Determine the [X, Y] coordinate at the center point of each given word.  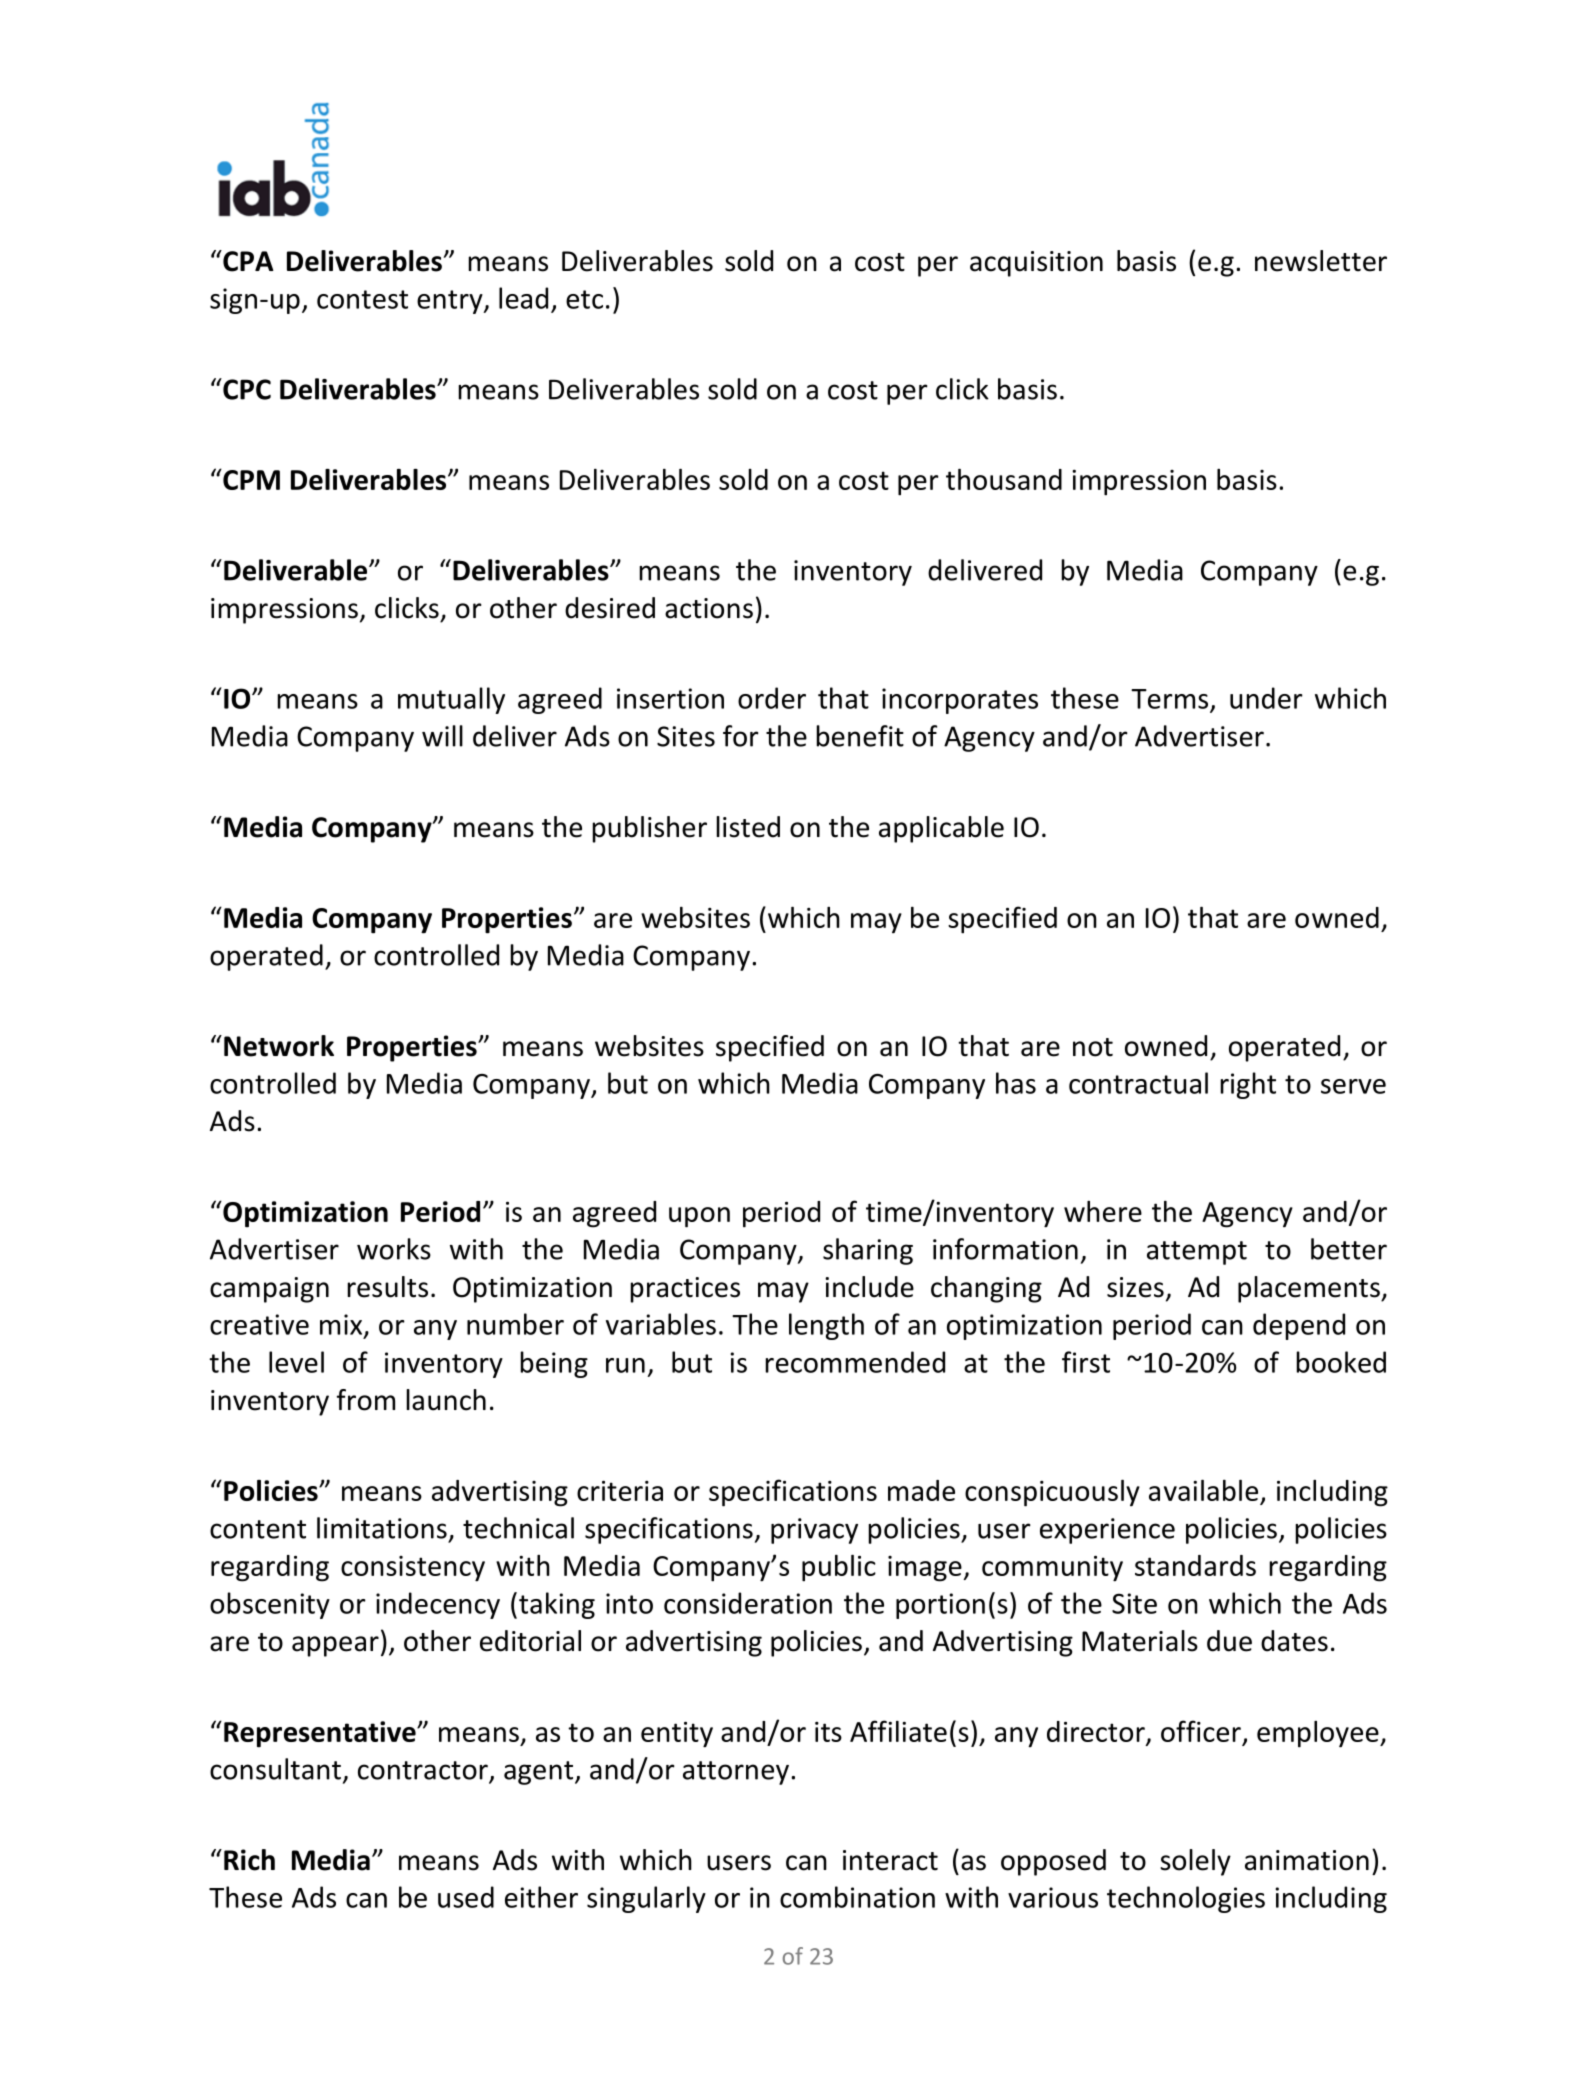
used [466, 1897]
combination [857, 1897]
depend [1299, 1326]
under [1266, 698]
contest [362, 299]
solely [1195, 1862]
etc [584, 299]
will [442, 736]
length [826, 1326]
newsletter [1321, 261]
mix [342, 1325]
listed [748, 827]
